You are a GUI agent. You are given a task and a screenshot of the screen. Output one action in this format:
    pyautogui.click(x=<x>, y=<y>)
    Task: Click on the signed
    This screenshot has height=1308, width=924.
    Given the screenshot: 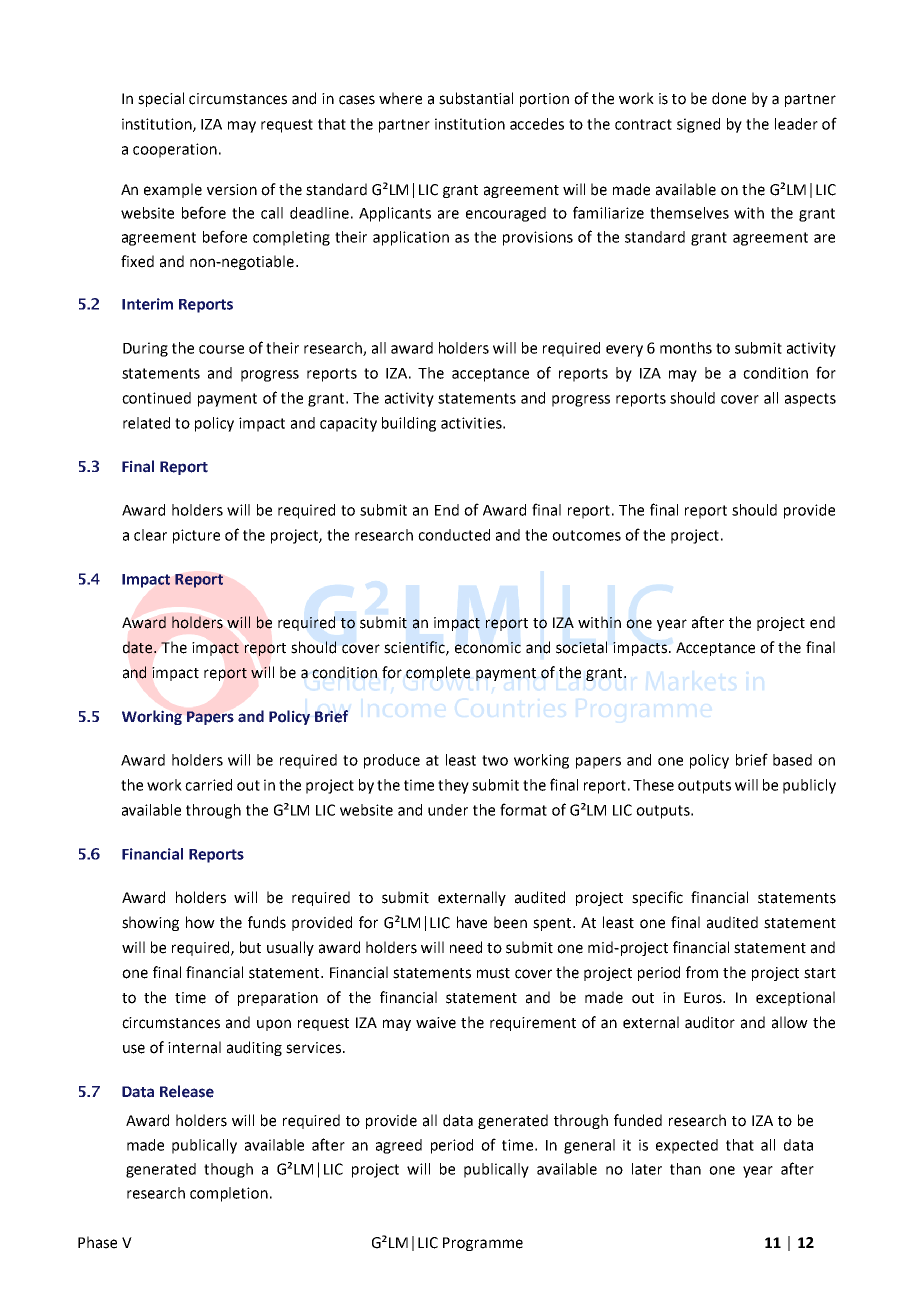 What is the action you would take?
    pyautogui.click(x=698, y=125)
